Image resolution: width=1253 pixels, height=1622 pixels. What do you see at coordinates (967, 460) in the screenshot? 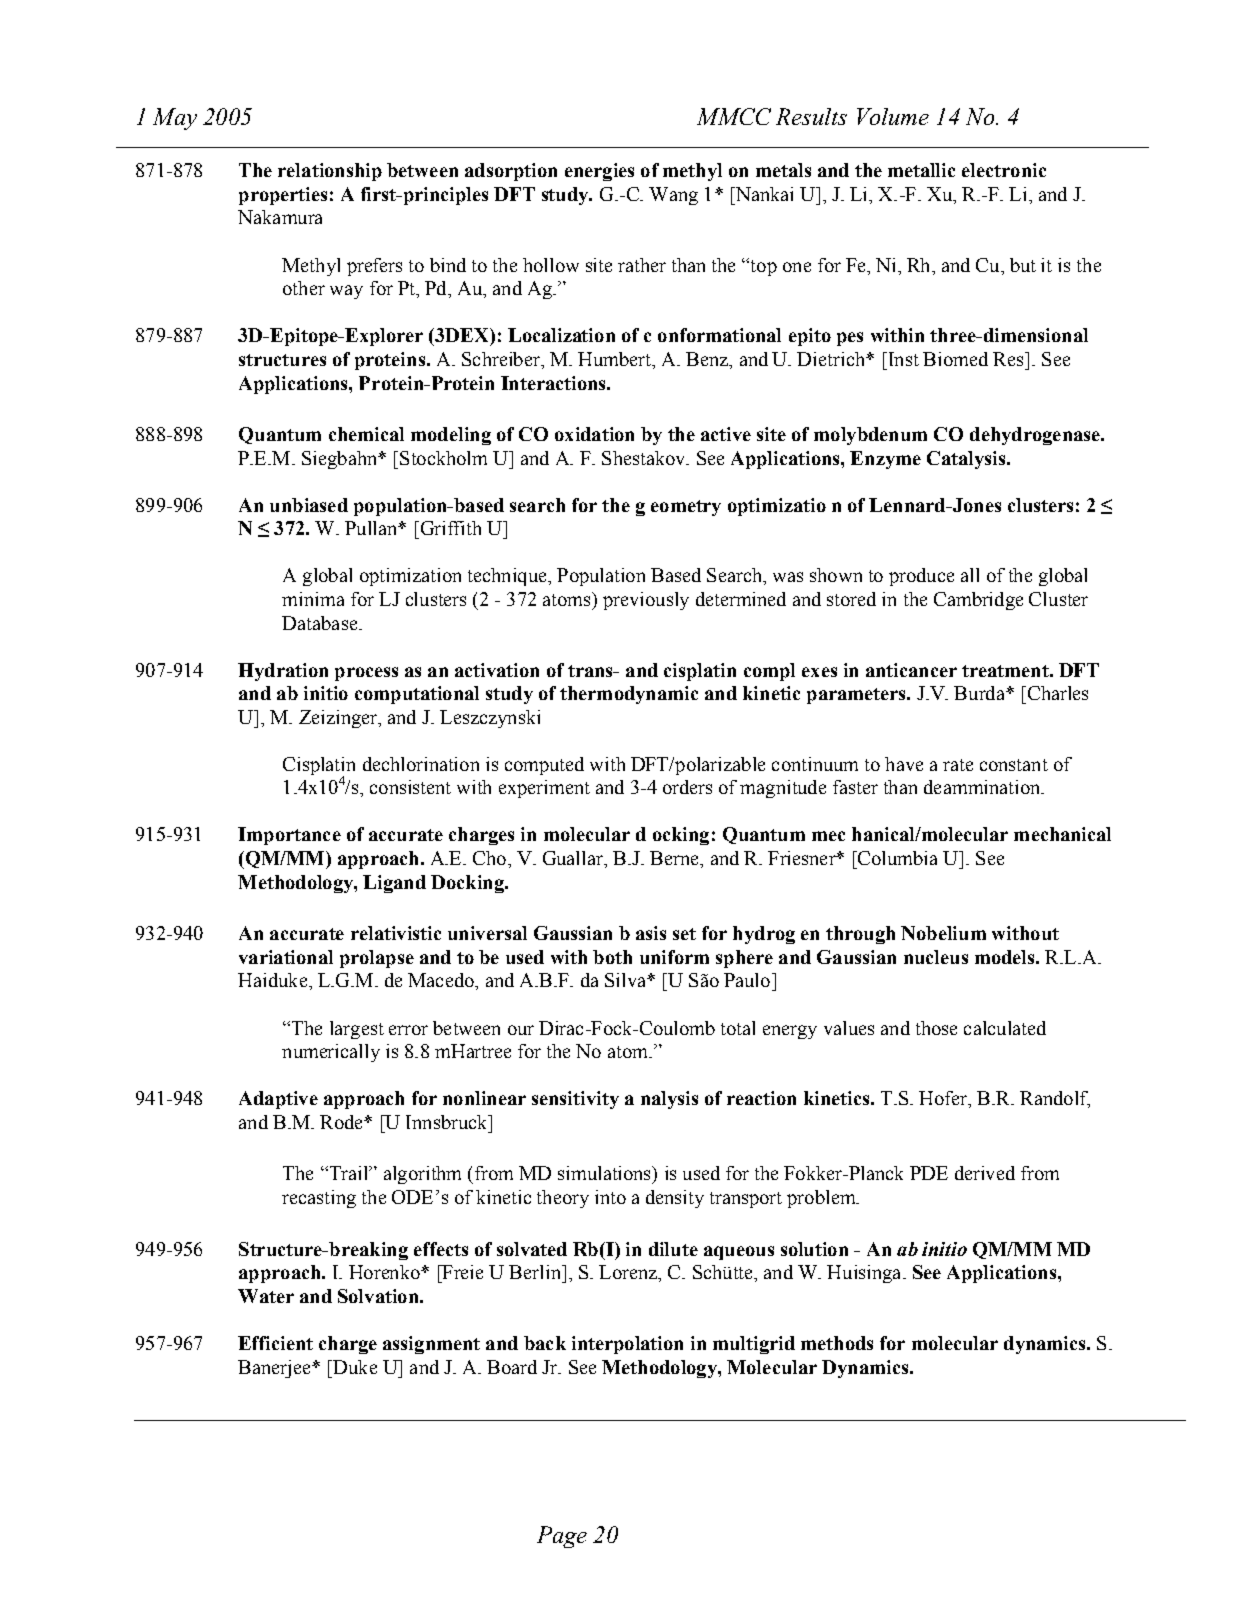
I see `Catalysis` at bounding box center [967, 460].
